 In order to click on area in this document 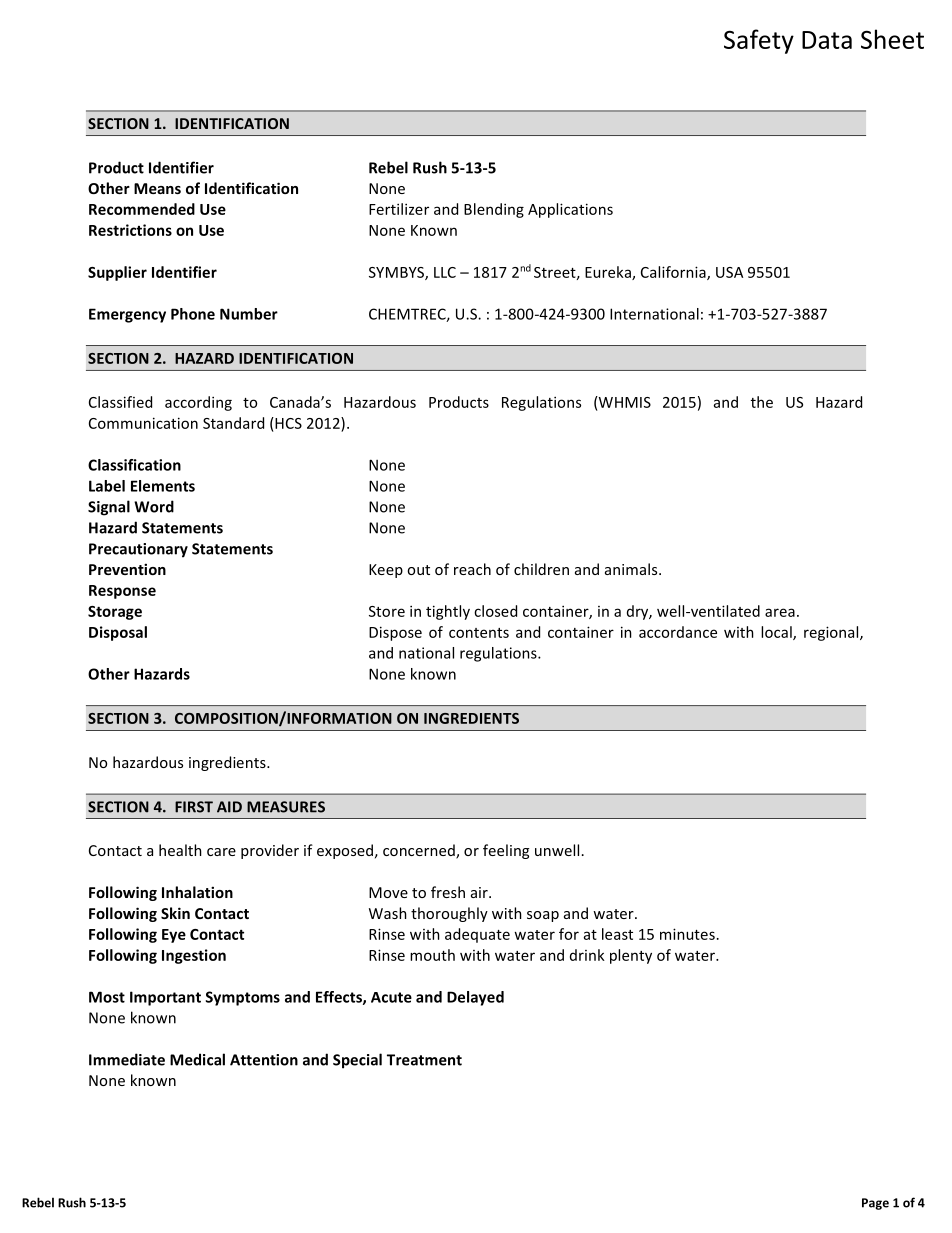, I will do `click(780, 612)`.
